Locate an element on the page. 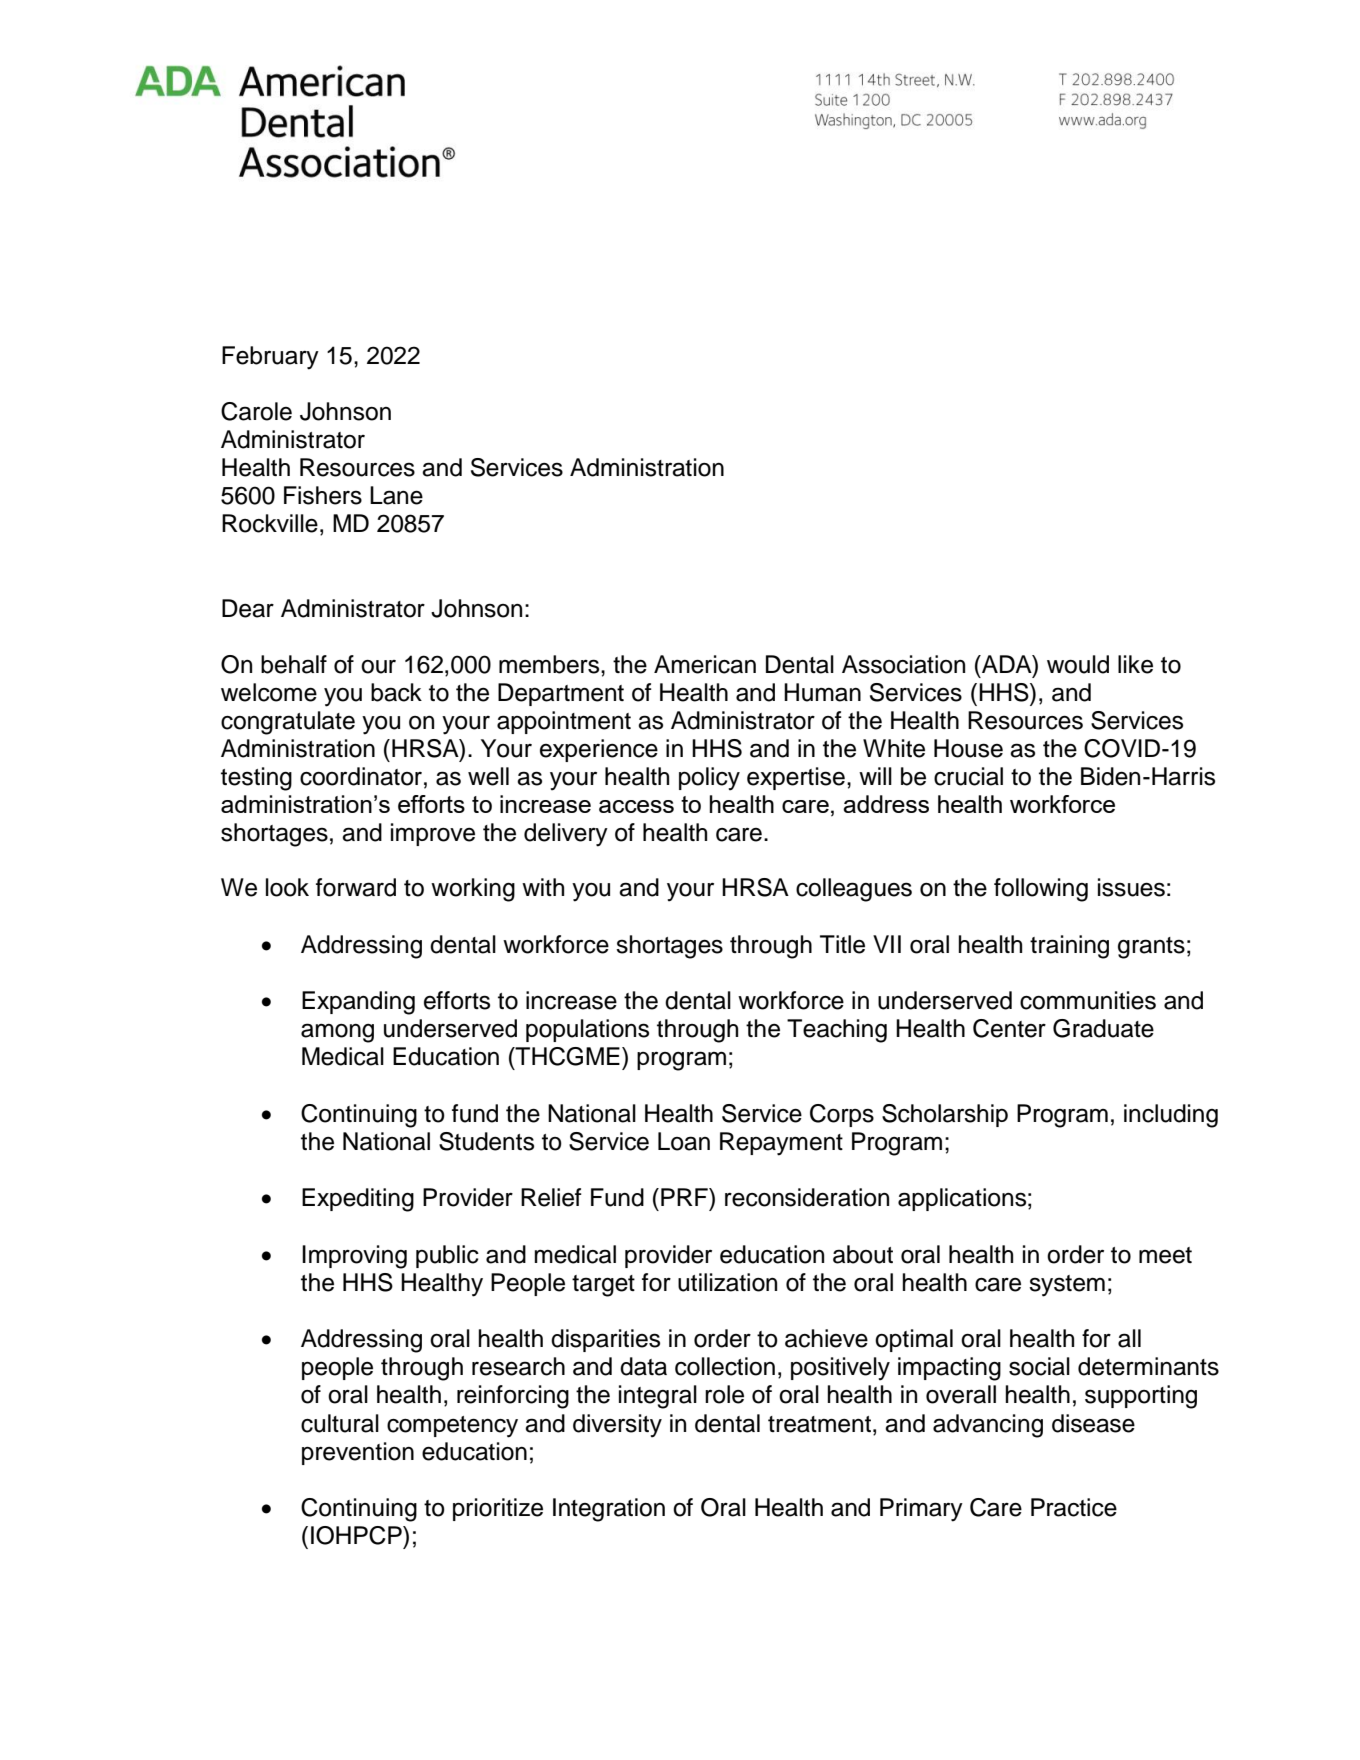  Lane is located at coordinates (396, 495).
